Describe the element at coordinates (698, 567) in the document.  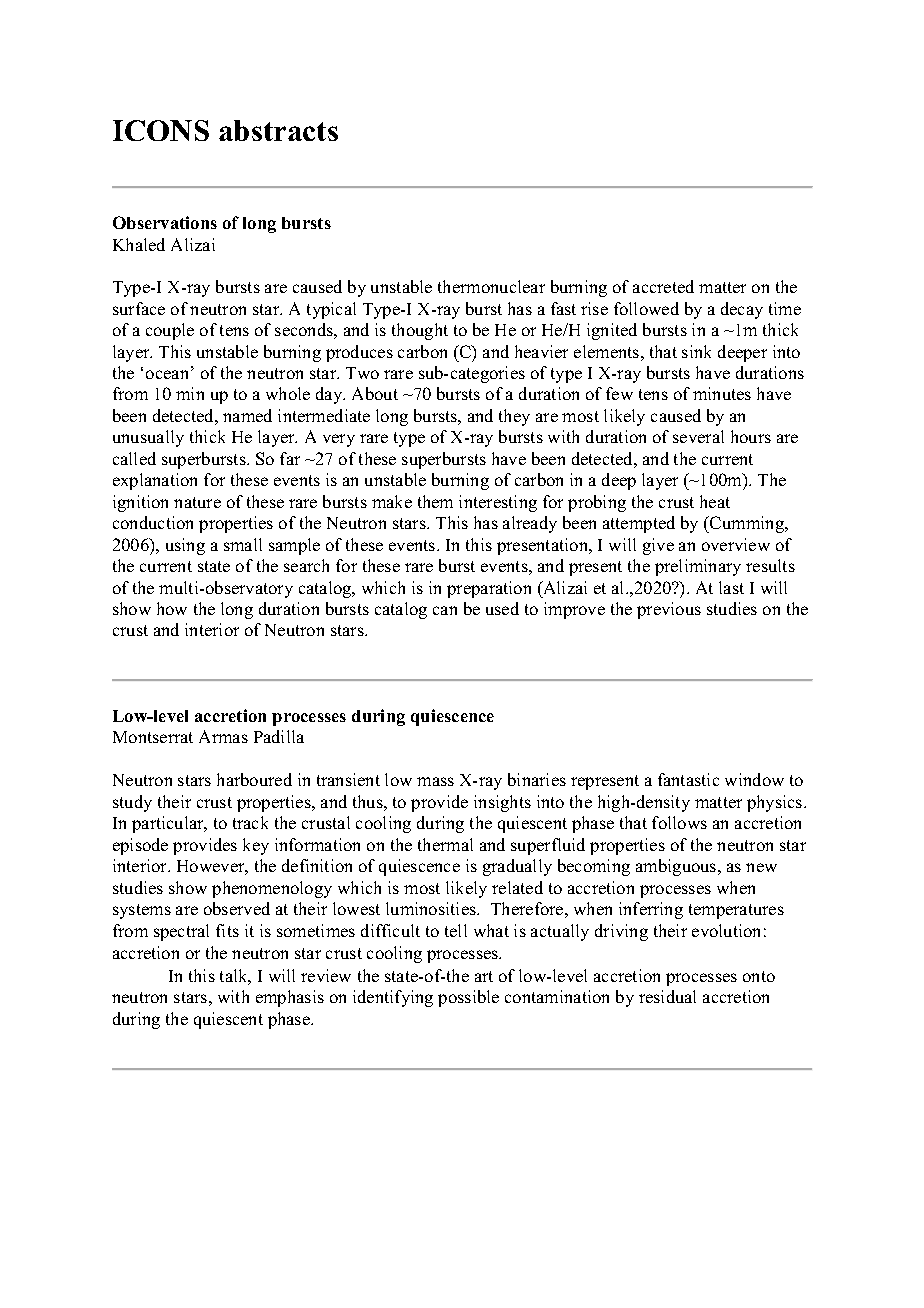
I see `preliminary` at that location.
